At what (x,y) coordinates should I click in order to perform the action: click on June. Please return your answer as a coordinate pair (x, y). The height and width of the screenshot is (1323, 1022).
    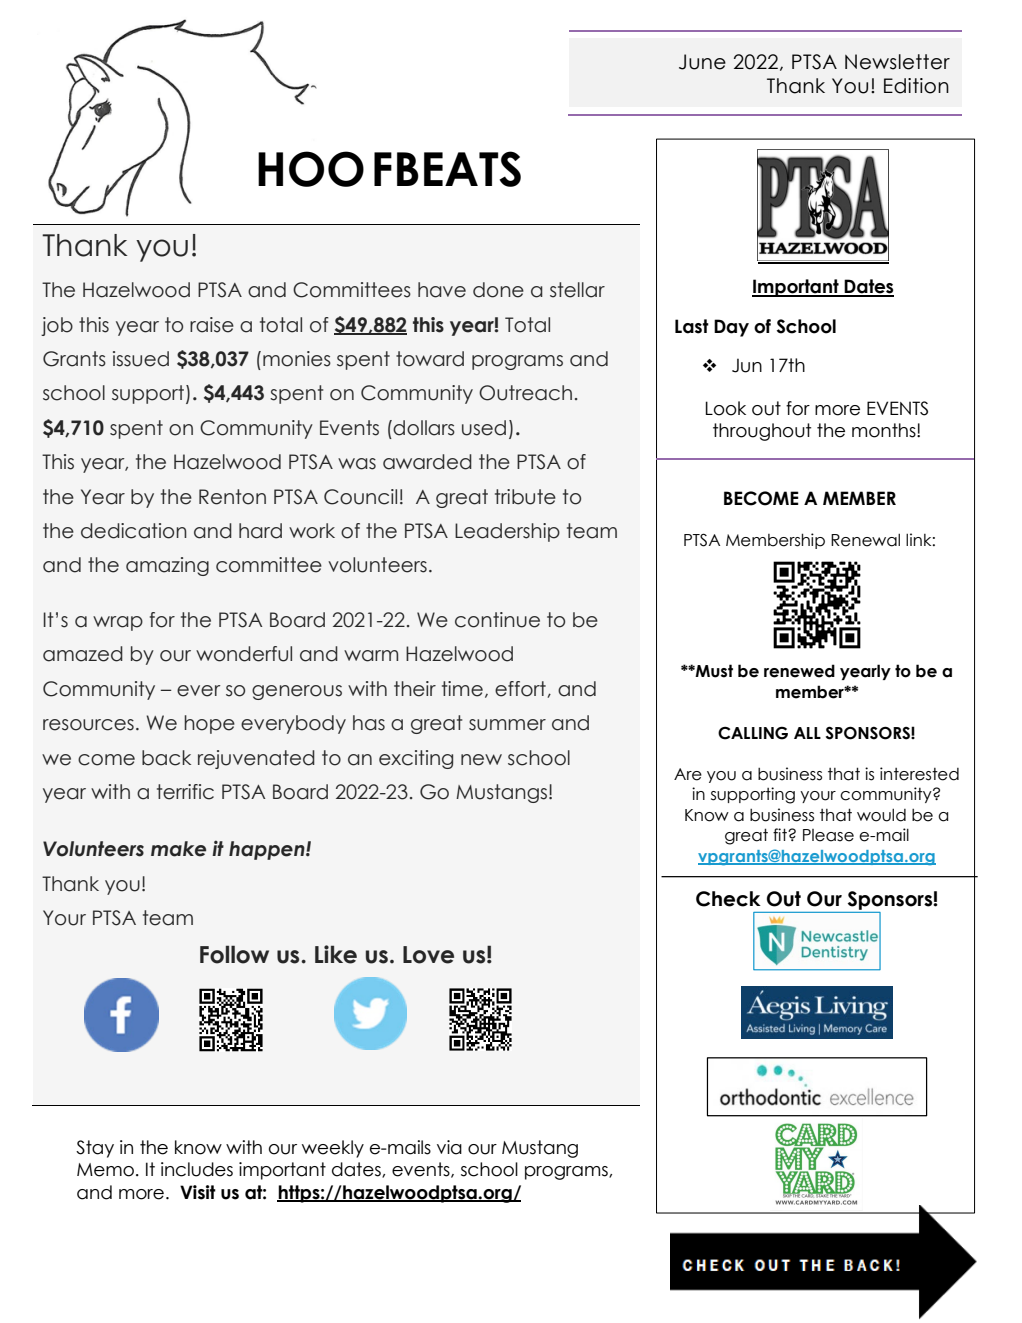
    Looking at the image, I should click on (702, 62).
